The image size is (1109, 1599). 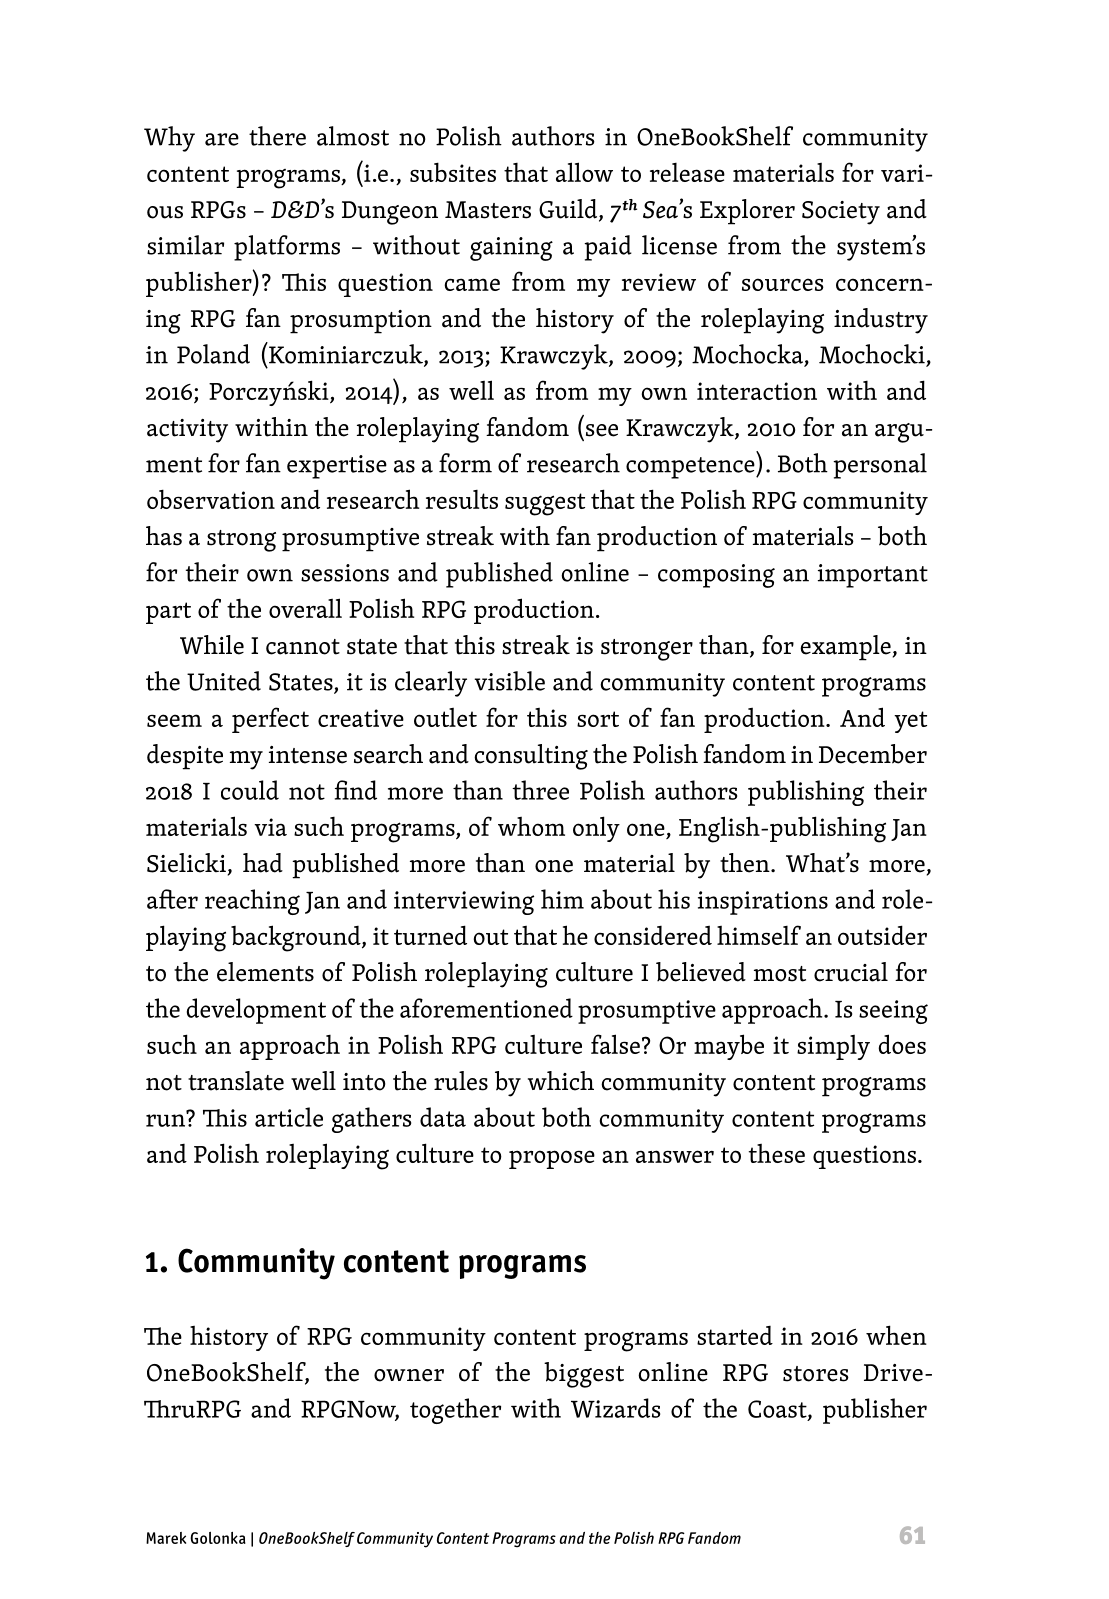 What do you see at coordinates (531, 826) in the image?
I see `whom` at bounding box center [531, 826].
